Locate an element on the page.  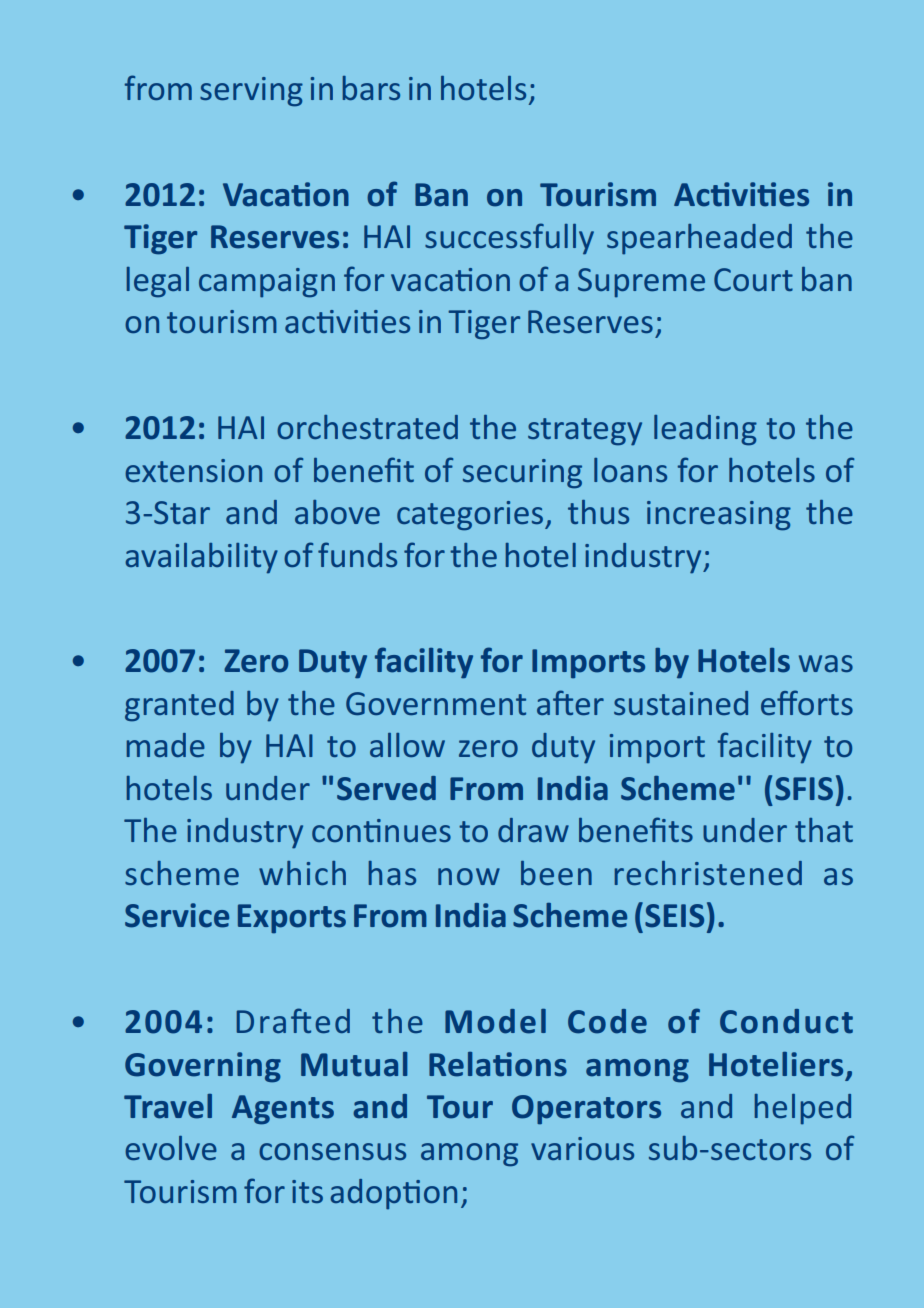
made is located at coordinates (166, 745).
